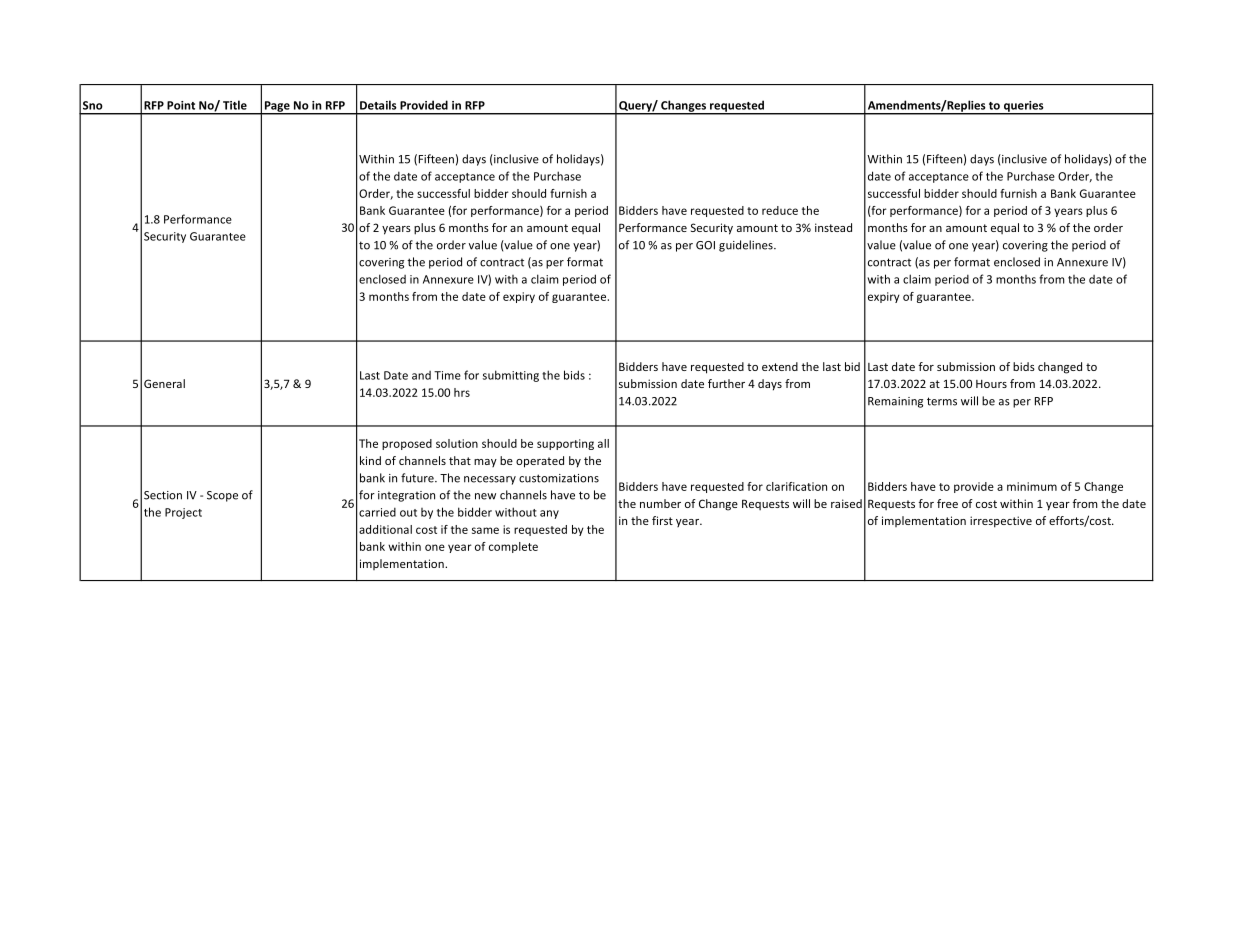  Describe the element at coordinates (164, 383) in the screenshot. I see `General` at that location.
